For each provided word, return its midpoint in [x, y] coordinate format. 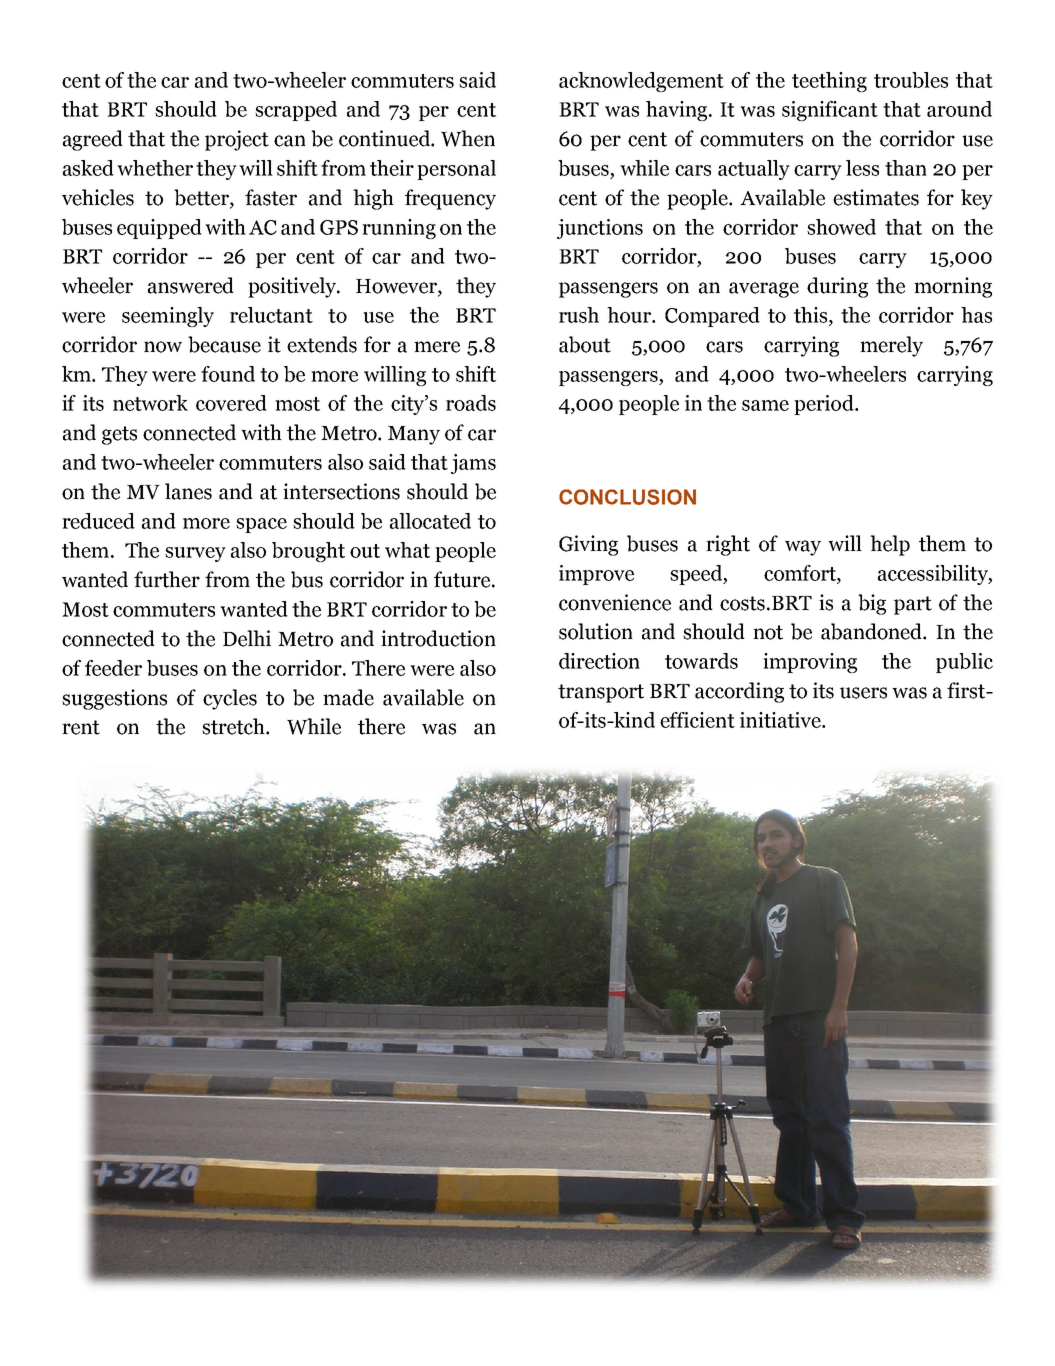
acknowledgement [641, 82]
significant [830, 111]
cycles [230, 699]
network [150, 403]
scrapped [296, 111]
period [825, 405]
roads [471, 403]
